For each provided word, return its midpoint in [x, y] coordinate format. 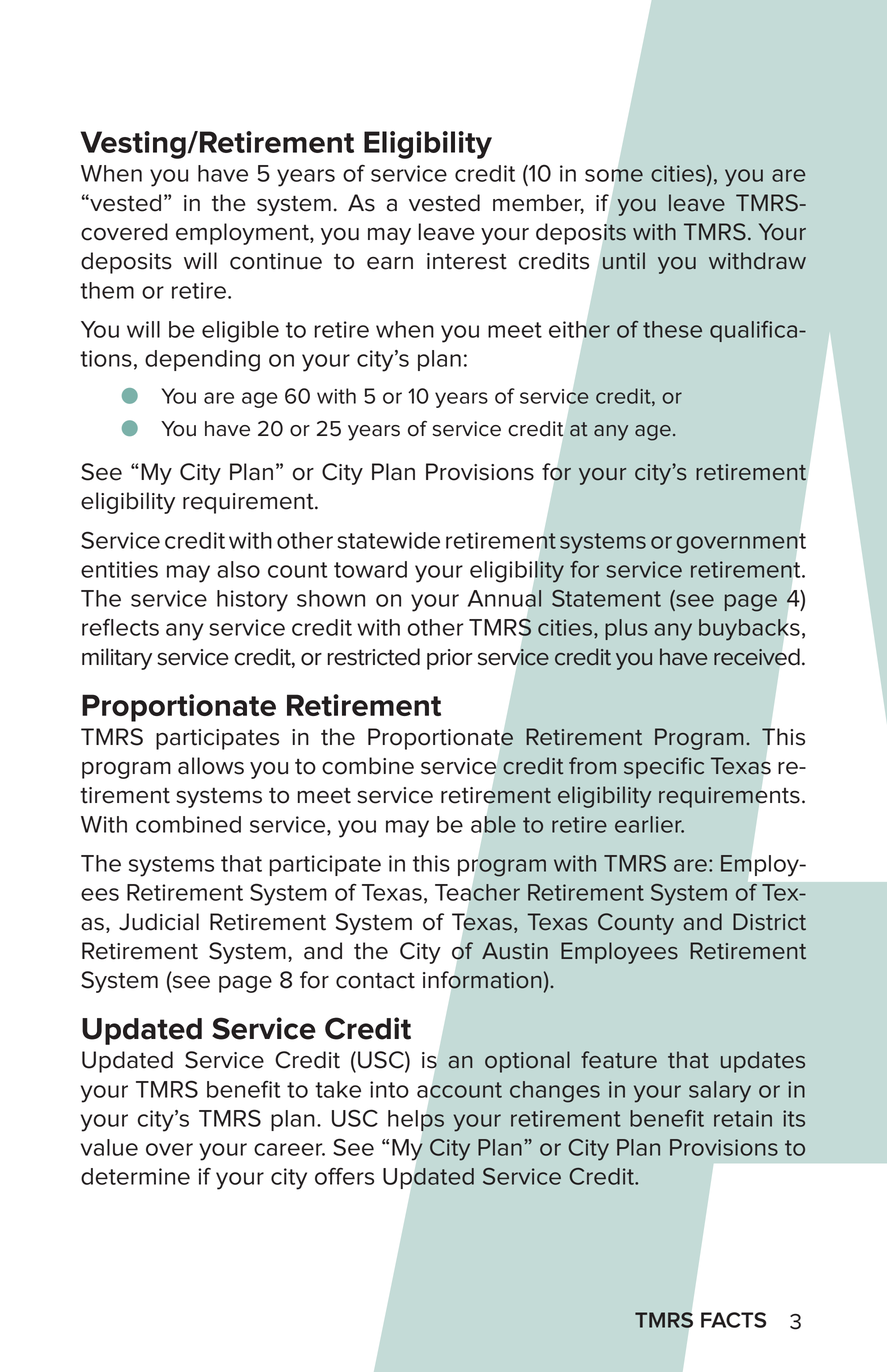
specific [664, 768]
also [238, 569]
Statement [606, 598]
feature [619, 1060]
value [109, 1147]
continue [276, 261]
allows [211, 766]
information [482, 980]
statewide [388, 540]
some [614, 175]
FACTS [733, 1320]
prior [450, 659]
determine [135, 1176]
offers [344, 1176]
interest [467, 261]
